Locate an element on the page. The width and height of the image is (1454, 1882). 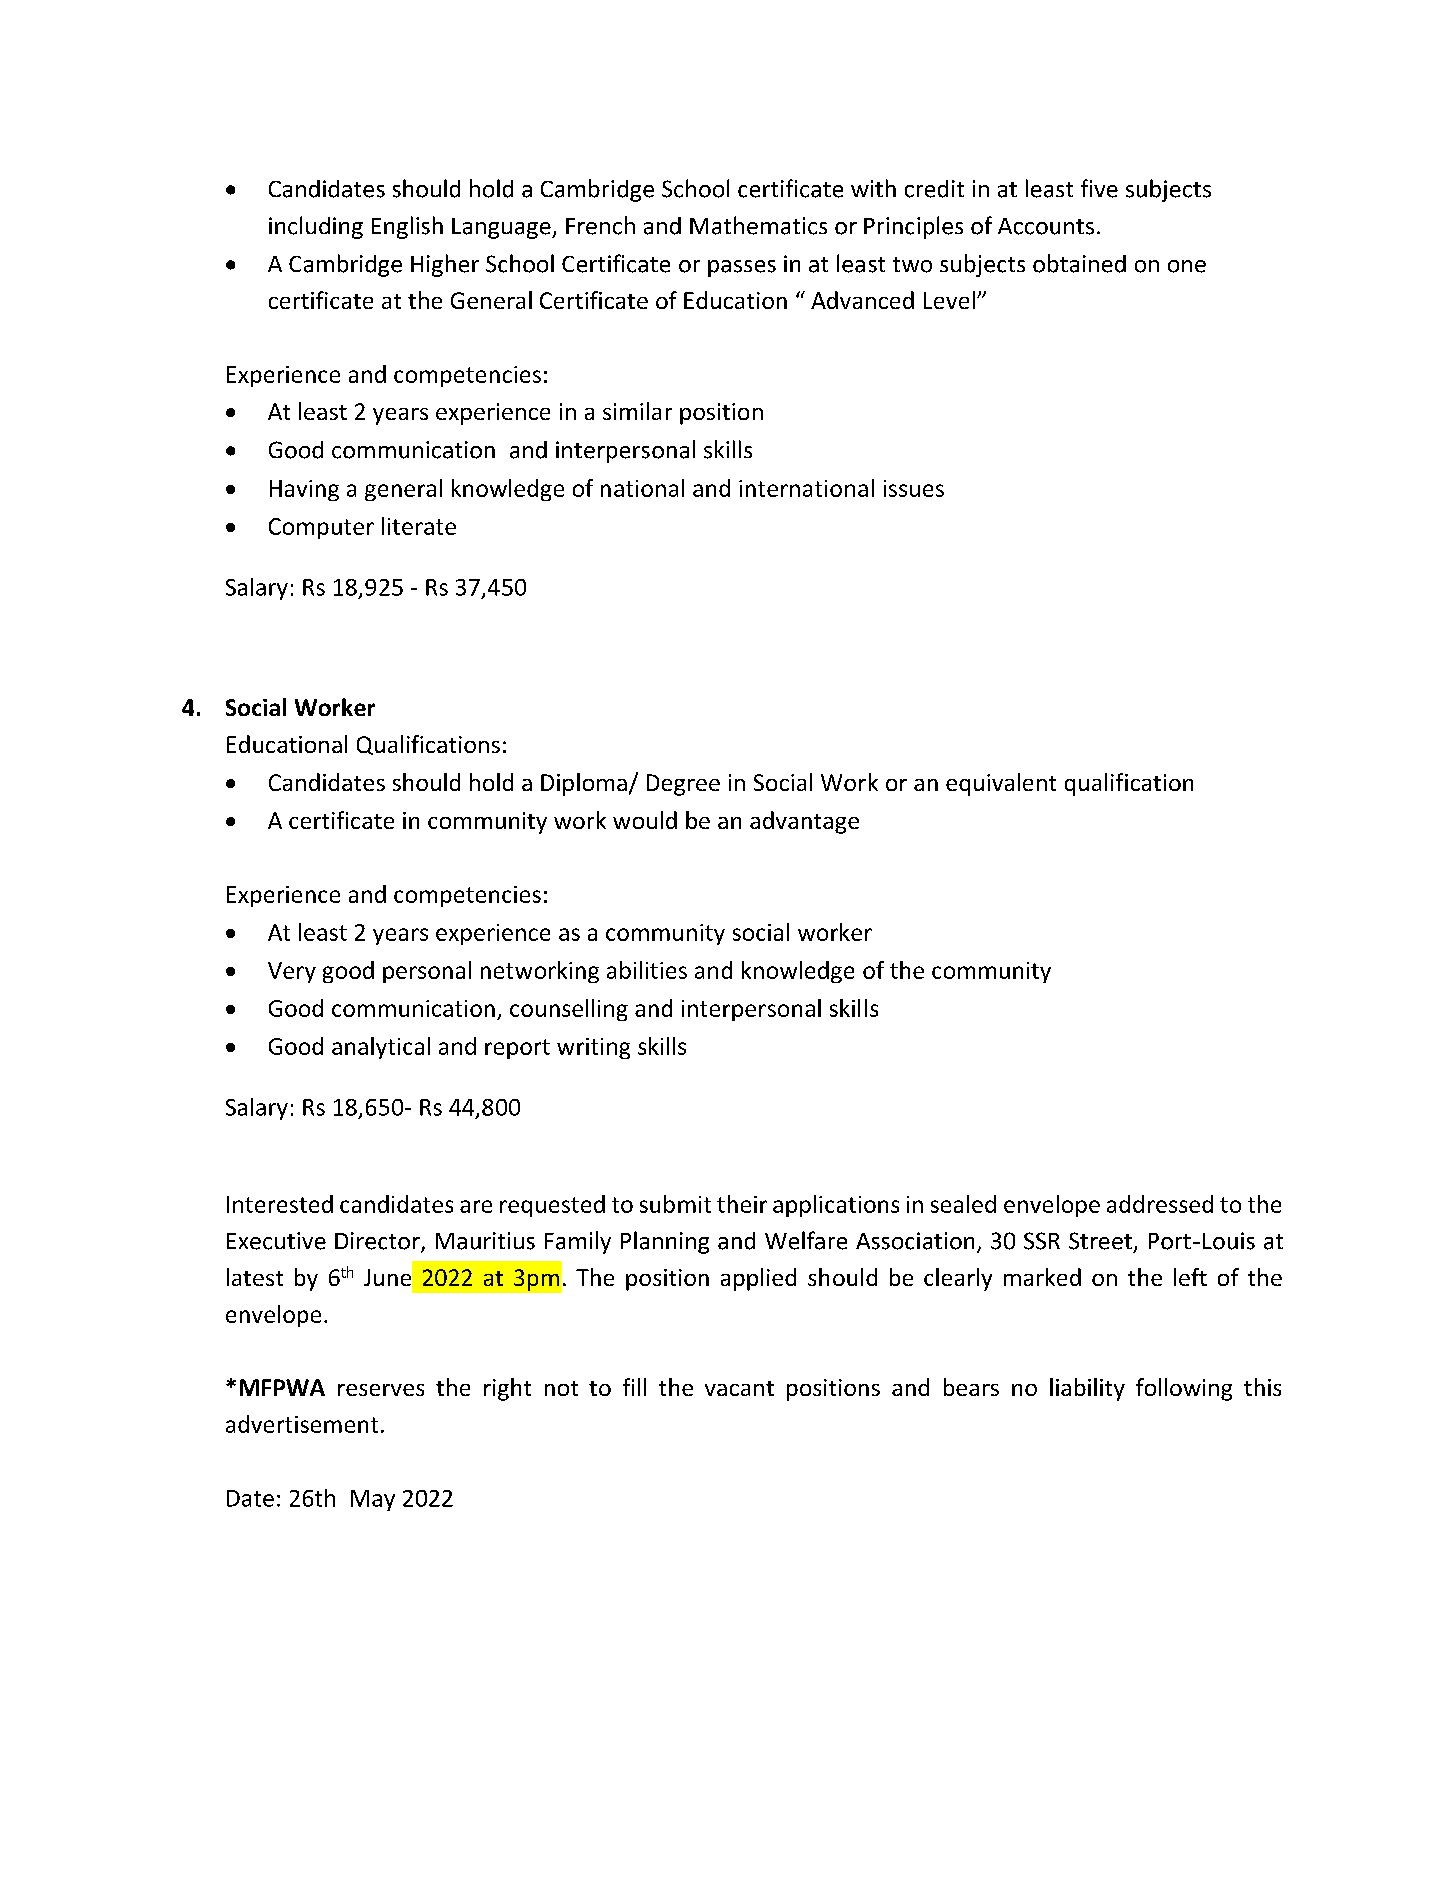
English is located at coordinates (407, 227).
